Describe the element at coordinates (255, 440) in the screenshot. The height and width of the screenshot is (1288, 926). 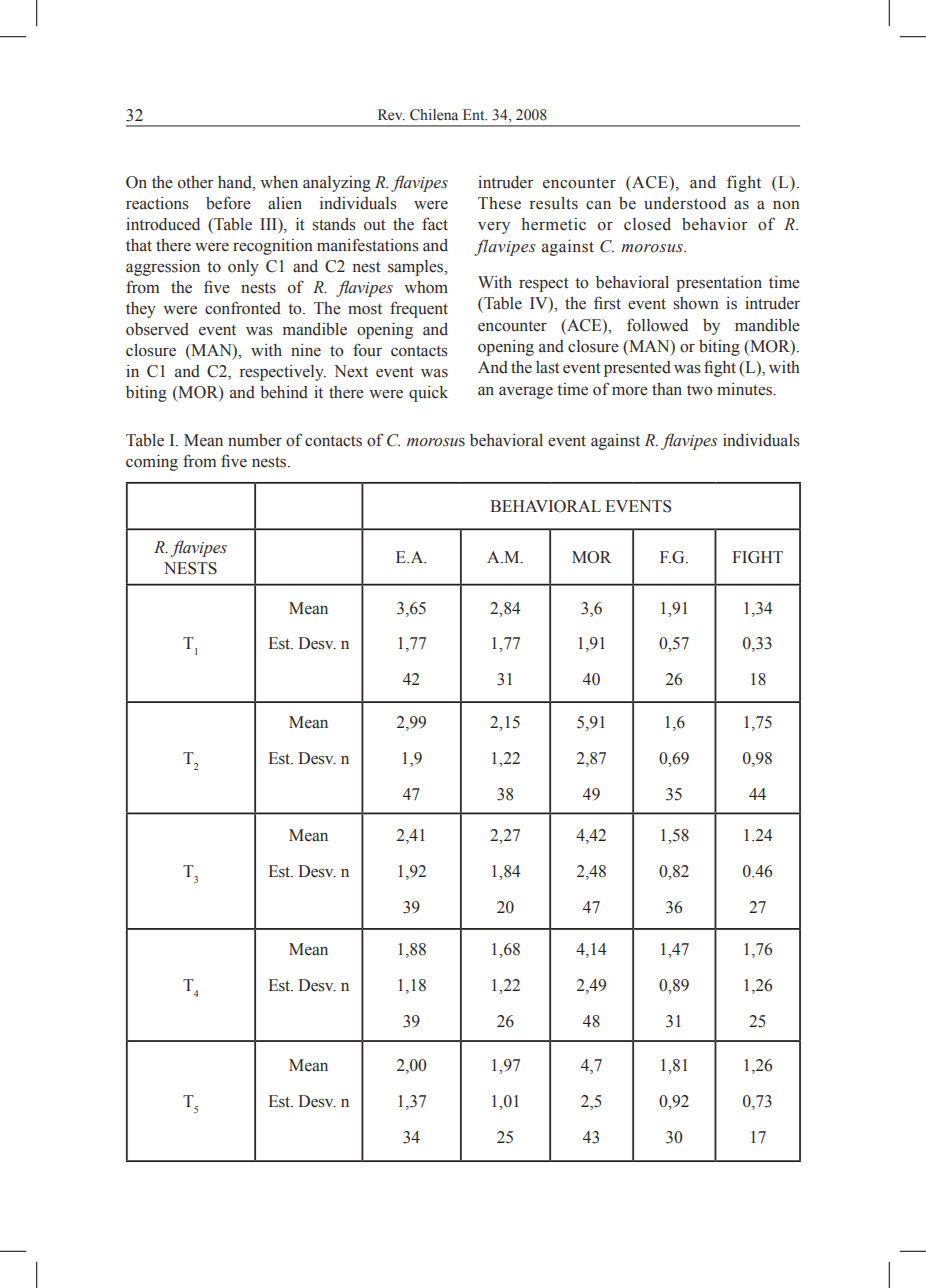
I see `number` at that location.
